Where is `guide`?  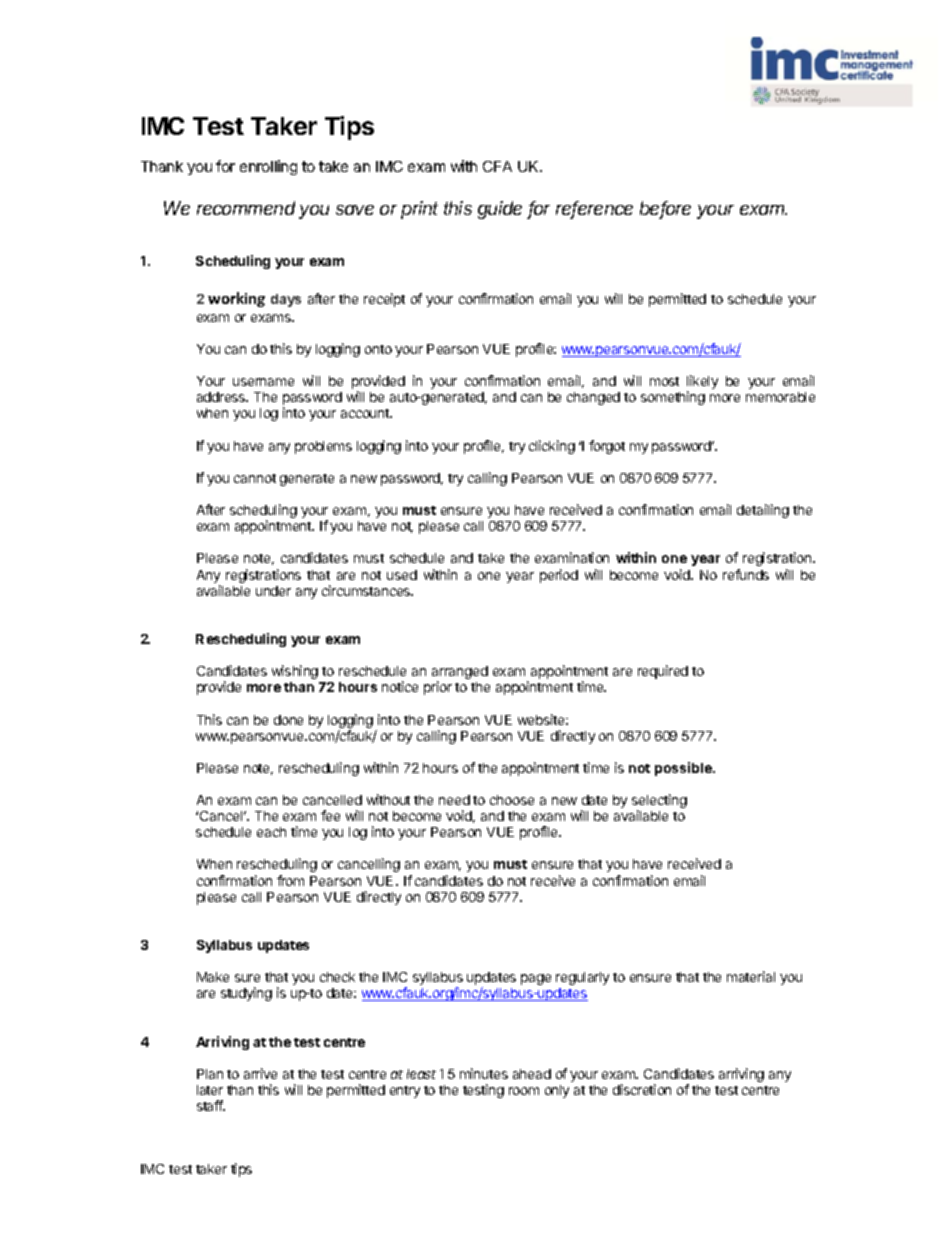 guide is located at coordinates (500, 210).
